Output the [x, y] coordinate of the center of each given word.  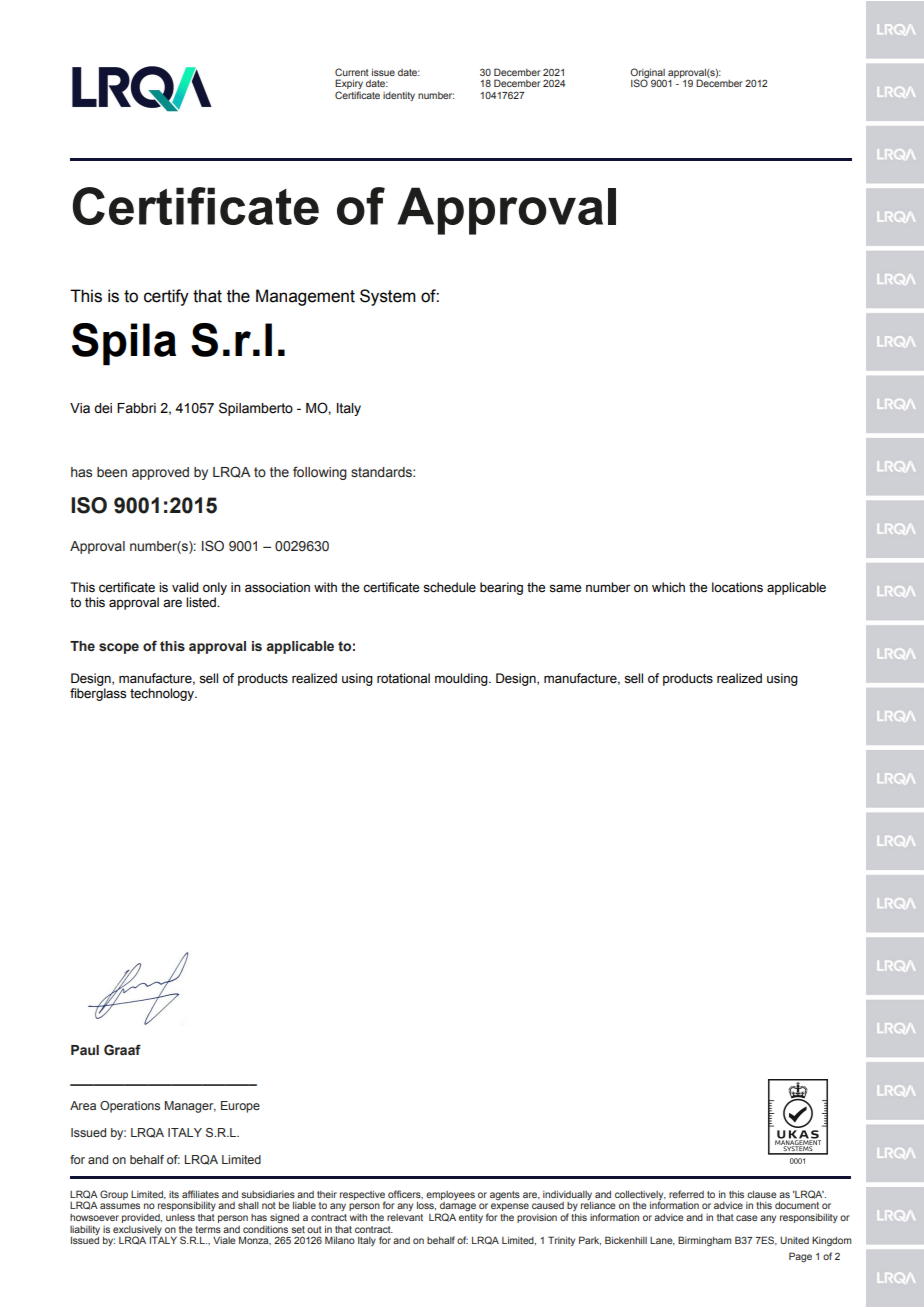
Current [352, 72]
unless [180, 1217]
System [388, 297]
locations [737, 587]
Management [305, 297]
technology [163, 694]
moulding [462, 679]
